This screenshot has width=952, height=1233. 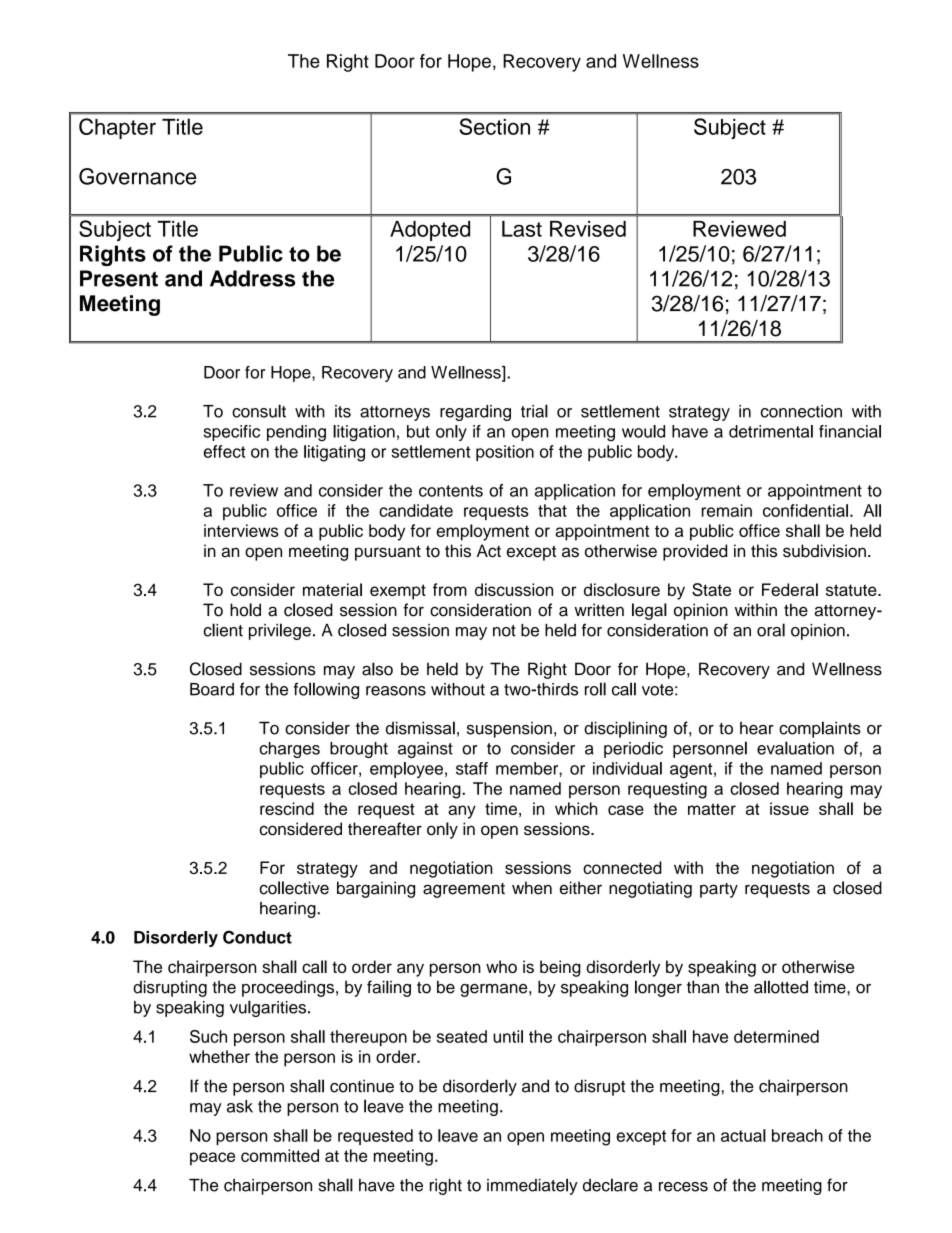 I want to click on regarding, so click(x=475, y=413).
